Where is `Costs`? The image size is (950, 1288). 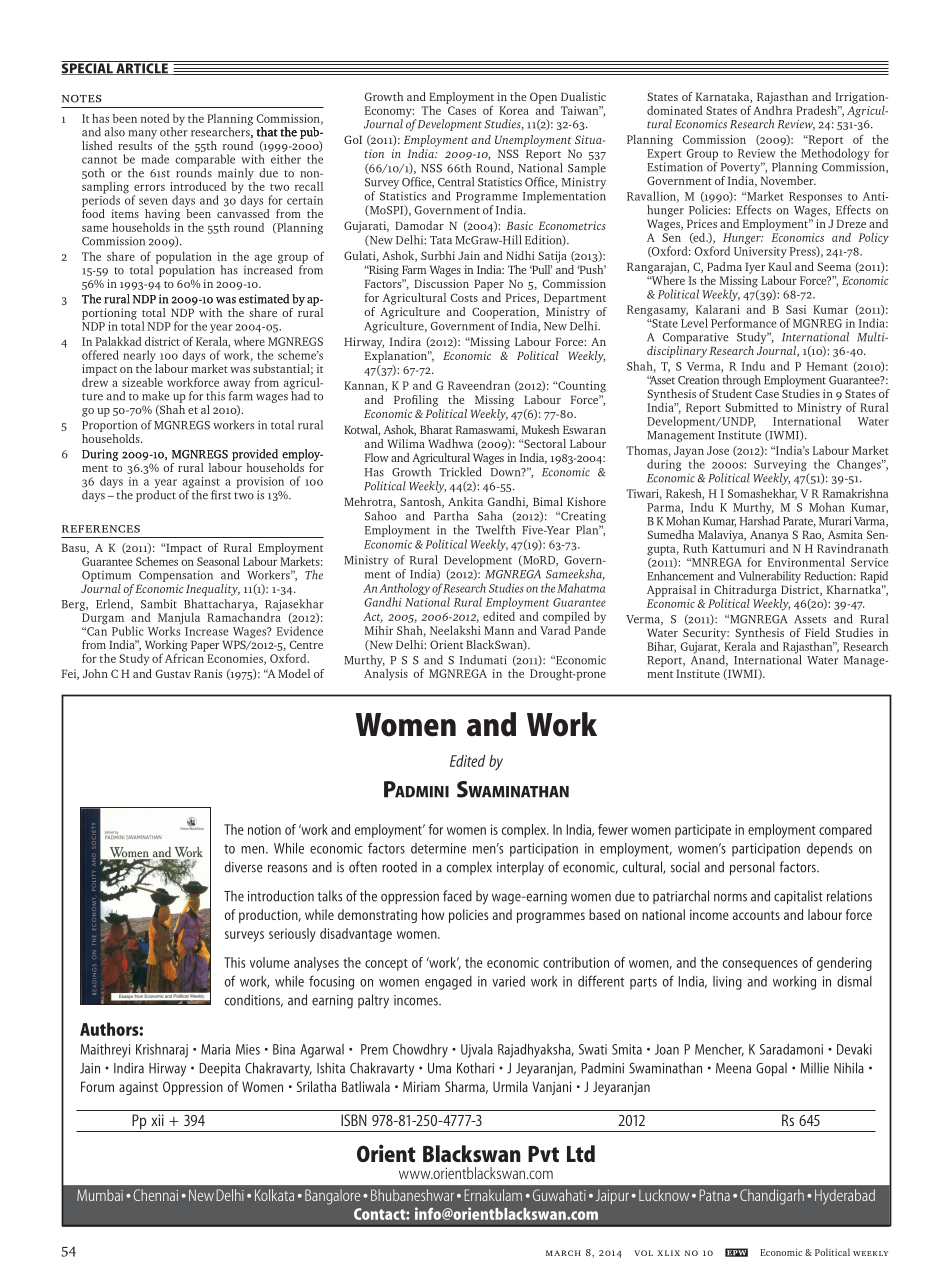 Costs is located at coordinates (464, 297).
